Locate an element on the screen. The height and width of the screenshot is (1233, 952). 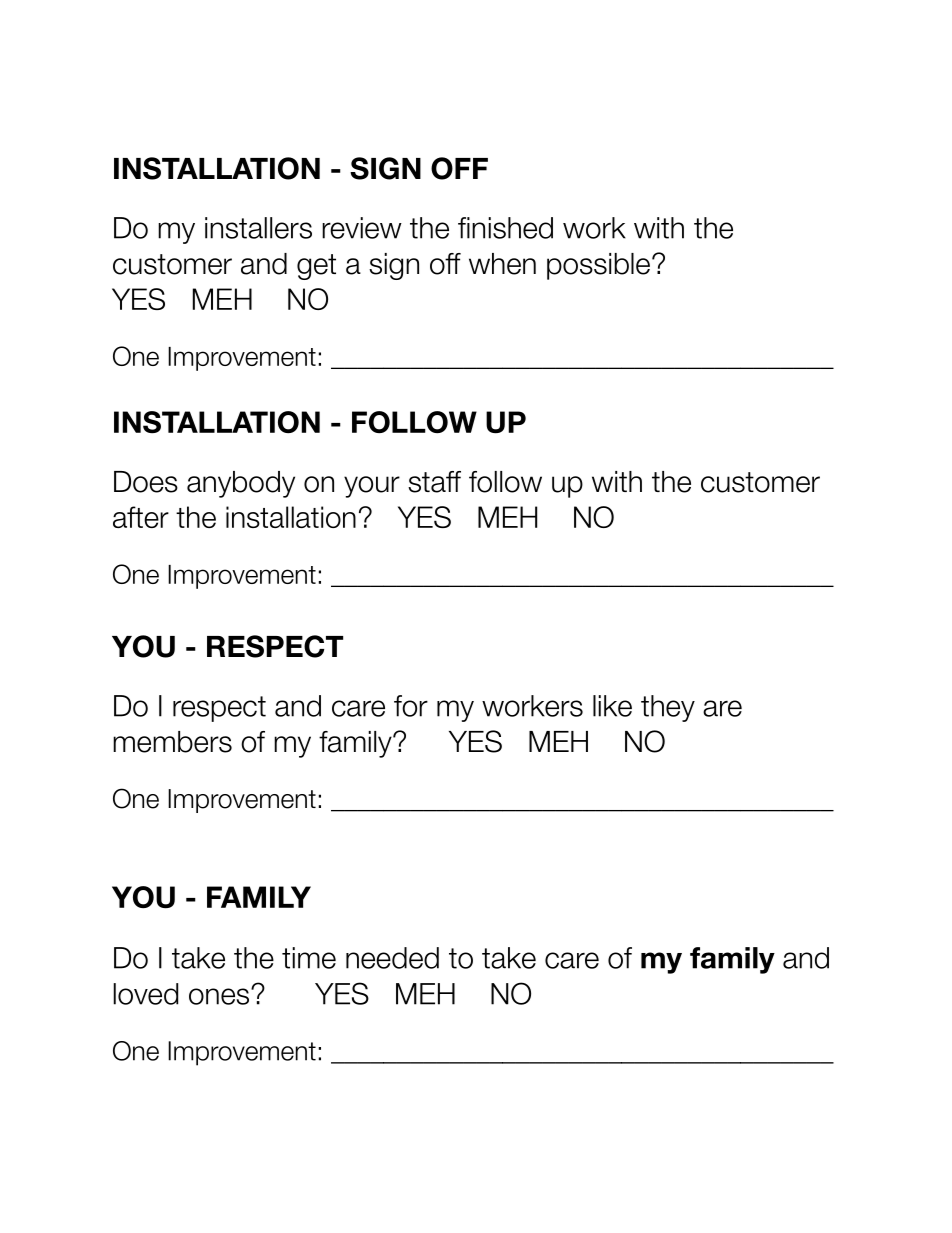
like is located at coordinates (612, 706).
